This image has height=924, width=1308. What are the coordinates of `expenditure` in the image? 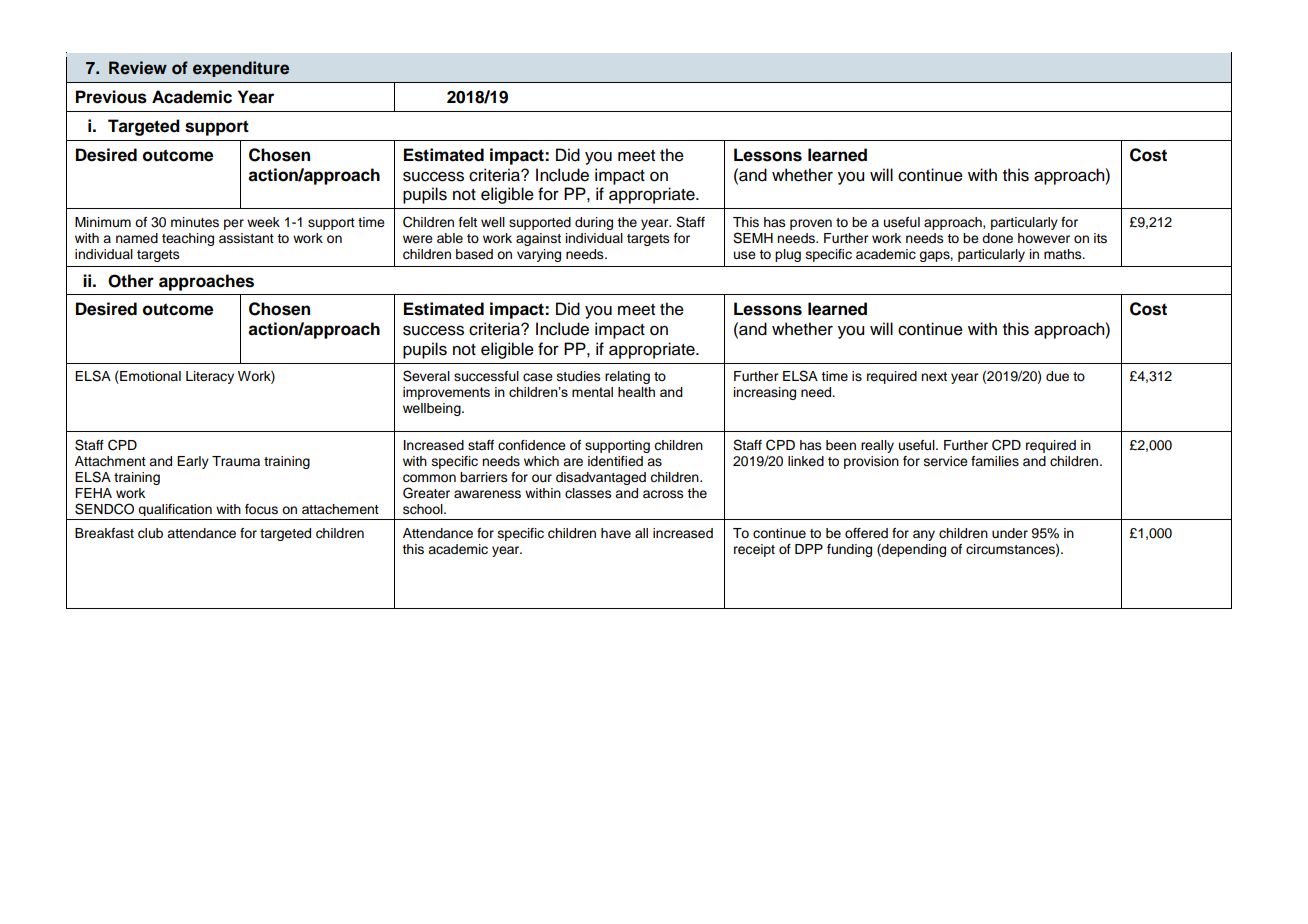 It's located at (241, 69).
